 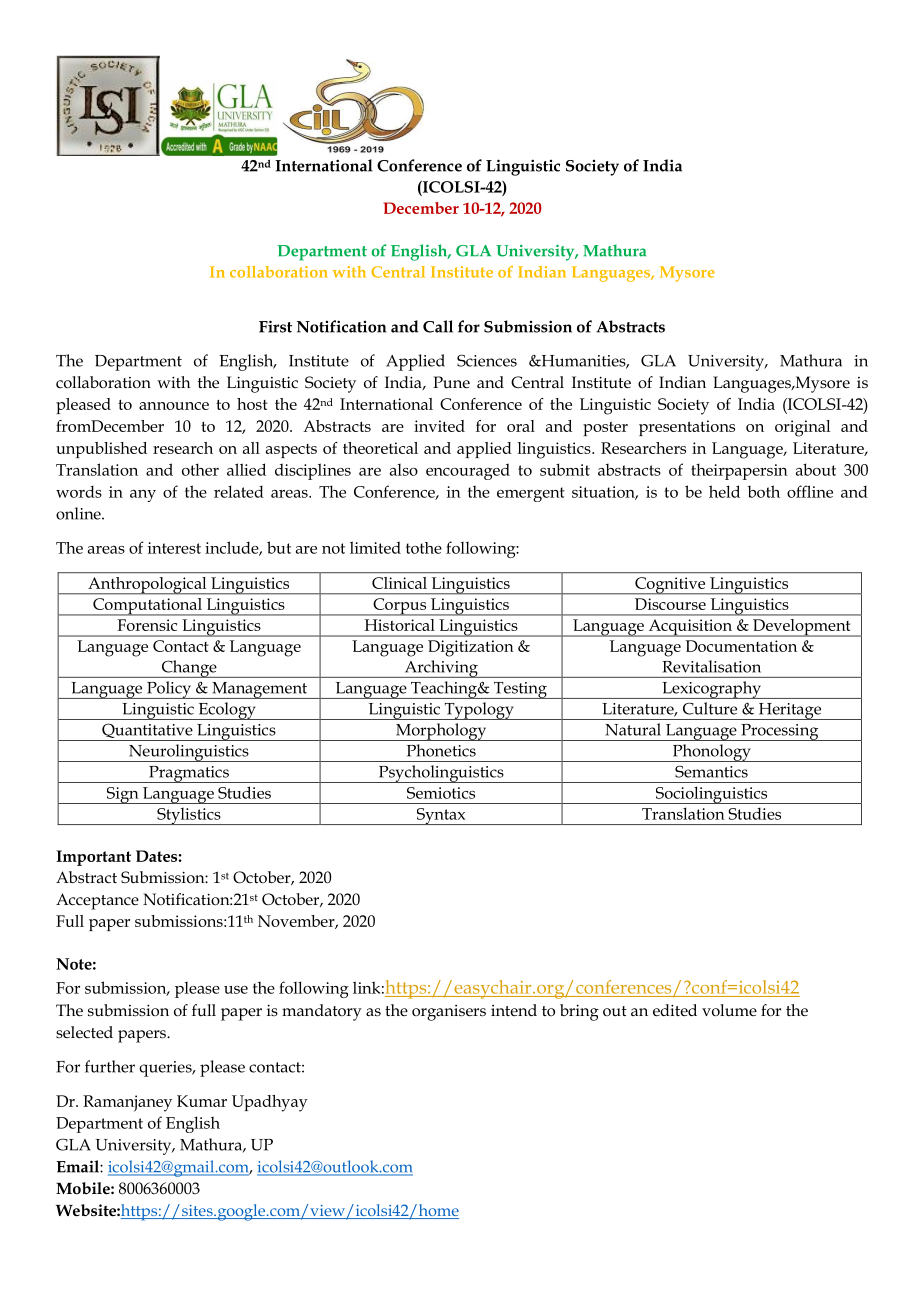 What do you see at coordinates (174, 406) in the screenshot?
I see `announce` at bounding box center [174, 406].
